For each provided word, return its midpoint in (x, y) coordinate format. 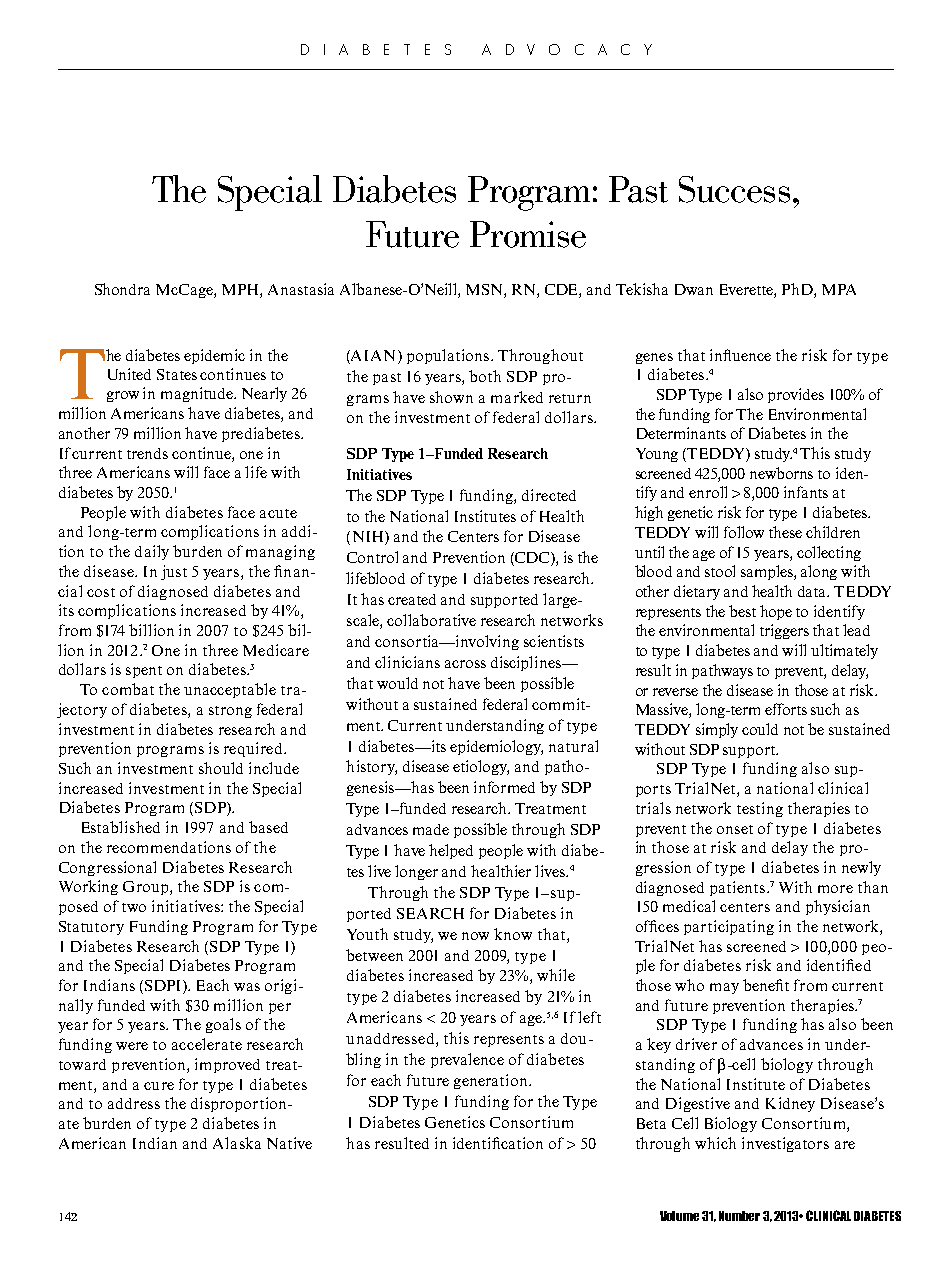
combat (128, 689)
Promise (528, 234)
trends (147, 453)
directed (549, 495)
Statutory (91, 928)
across (465, 664)
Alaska (237, 1143)
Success (734, 189)
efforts (786, 709)
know (513, 934)
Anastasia (301, 289)
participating (729, 927)
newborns (781, 473)
